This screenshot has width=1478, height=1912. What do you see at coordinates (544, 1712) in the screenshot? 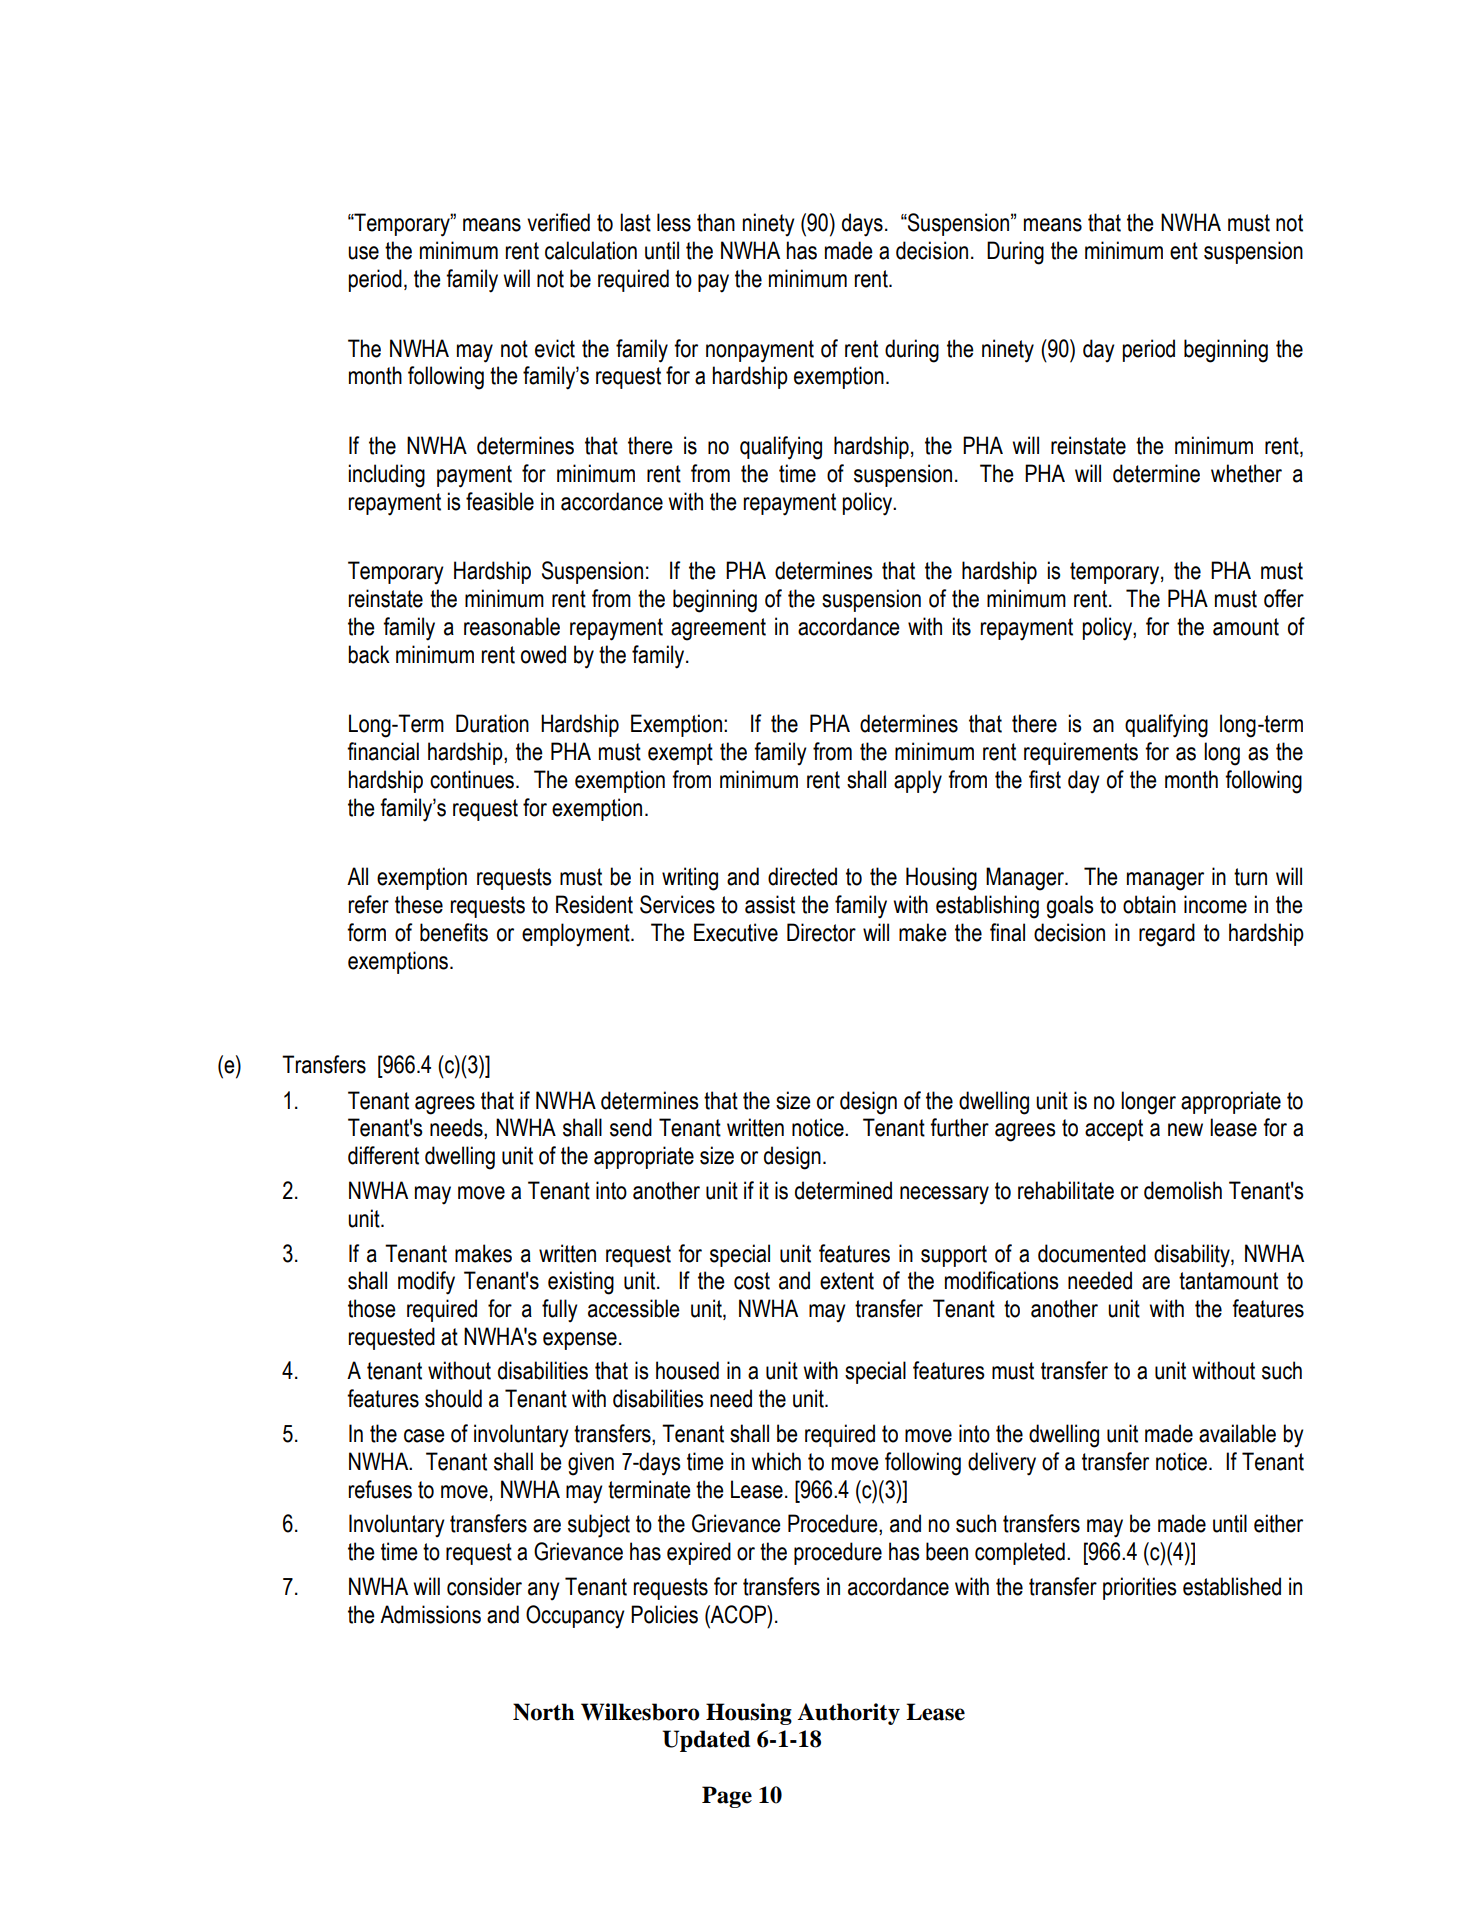
I see `North` at bounding box center [544, 1712].
